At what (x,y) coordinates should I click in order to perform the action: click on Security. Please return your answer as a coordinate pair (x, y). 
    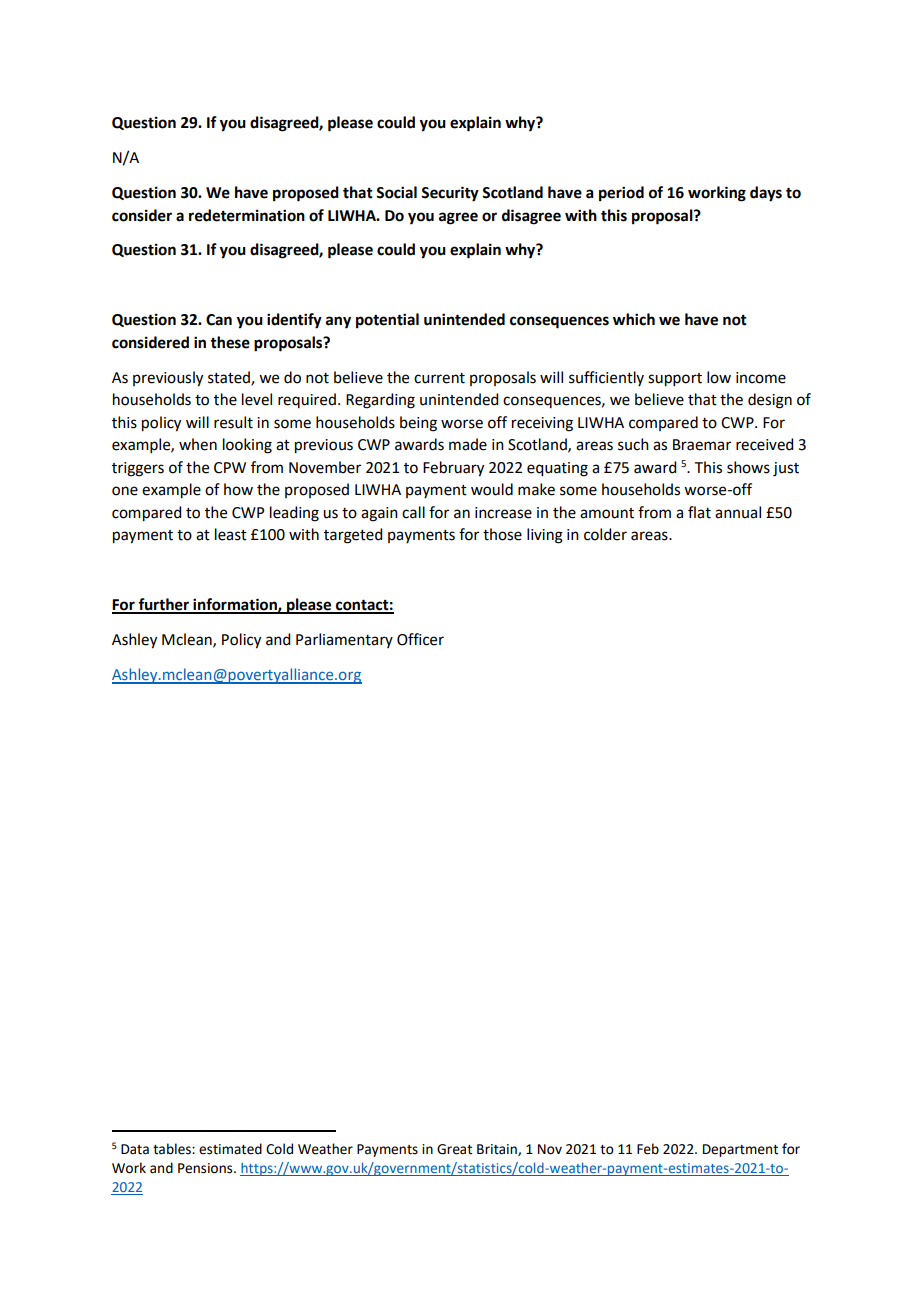
    Looking at the image, I should click on (450, 194).
